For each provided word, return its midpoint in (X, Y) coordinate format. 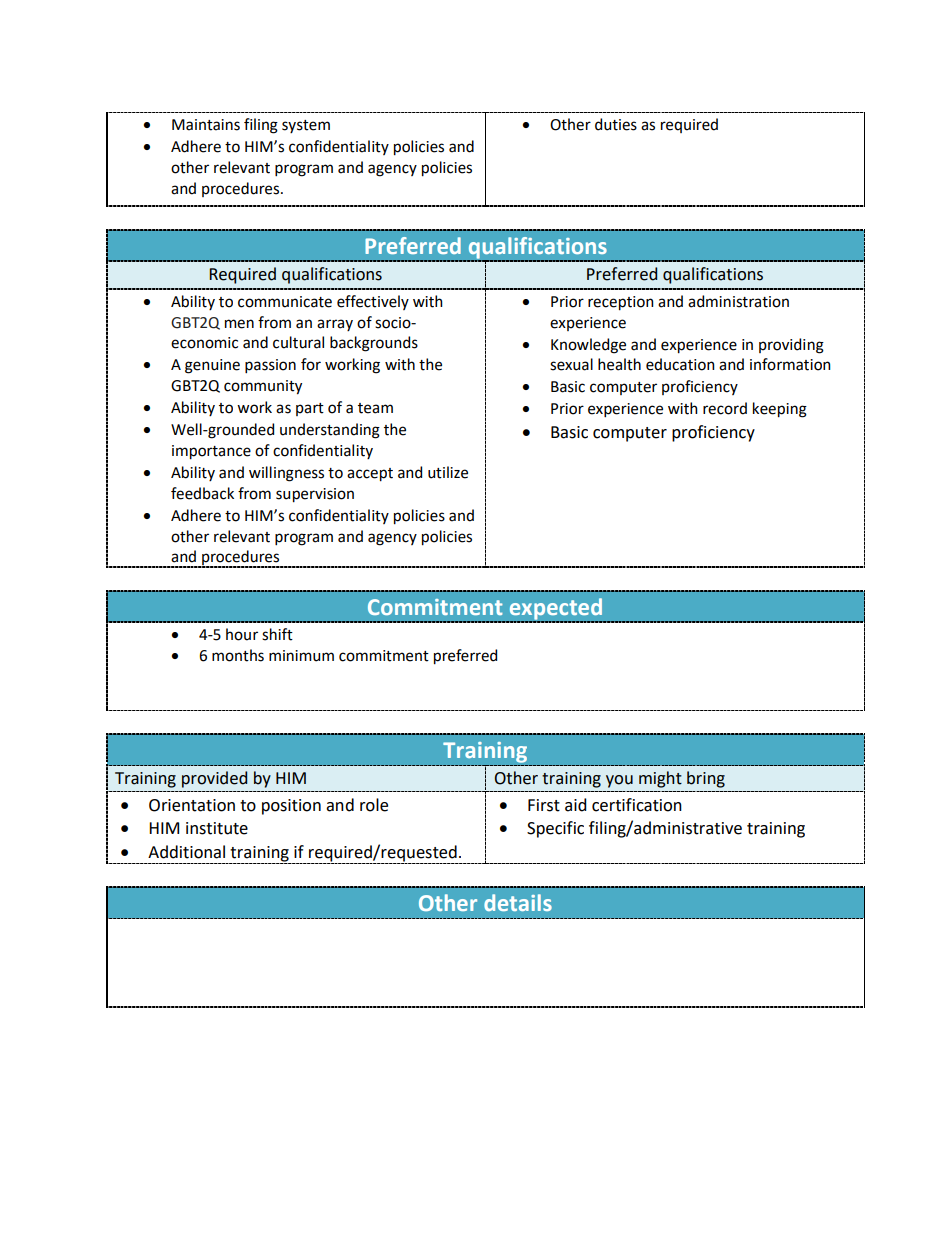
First (544, 805)
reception (621, 303)
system (306, 126)
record (725, 408)
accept (370, 475)
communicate (285, 302)
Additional (186, 852)
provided (214, 779)
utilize (448, 472)
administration (738, 301)
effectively (373, 302)
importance (211, 452)
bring (706, 779)
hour (242, 634)
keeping (780, 410)
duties (616, 124)
